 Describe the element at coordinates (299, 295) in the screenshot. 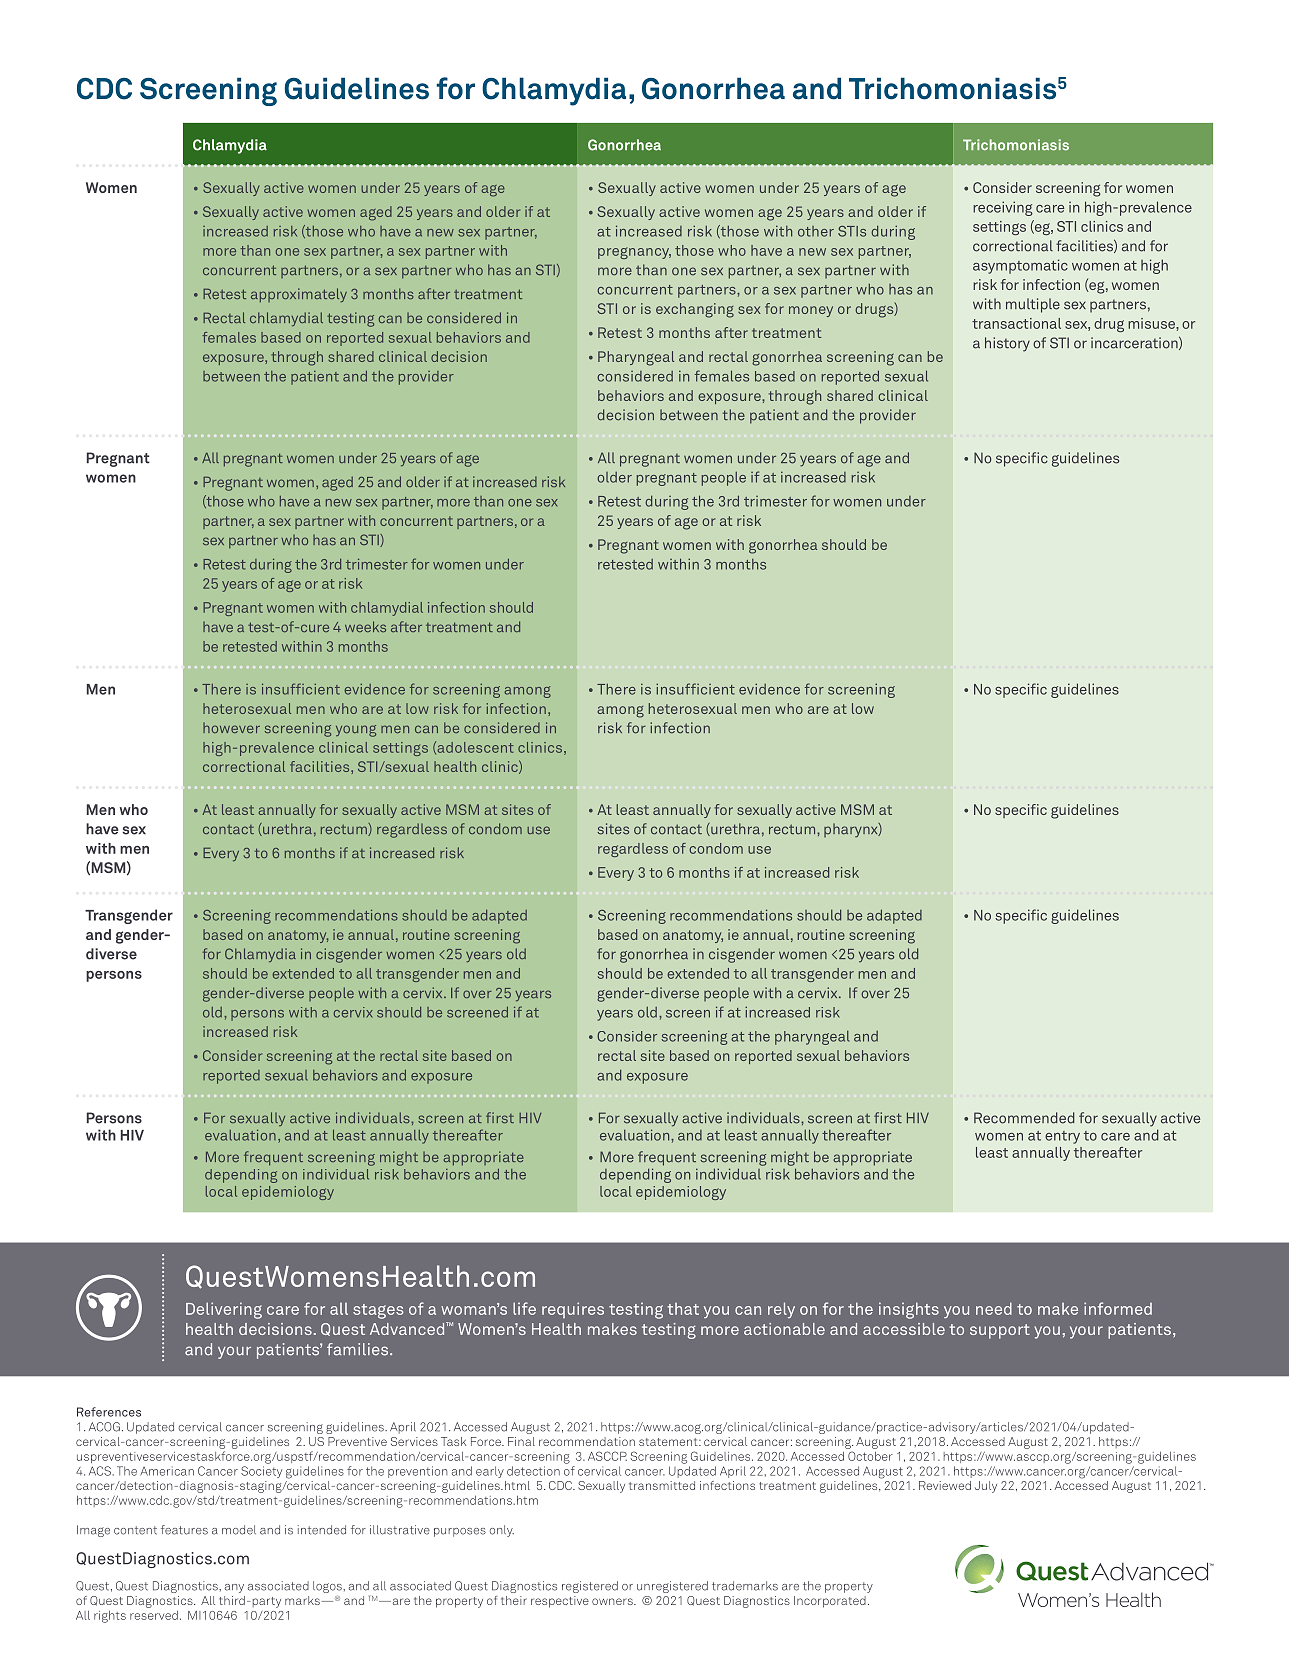

I see `approximately` at that location.
